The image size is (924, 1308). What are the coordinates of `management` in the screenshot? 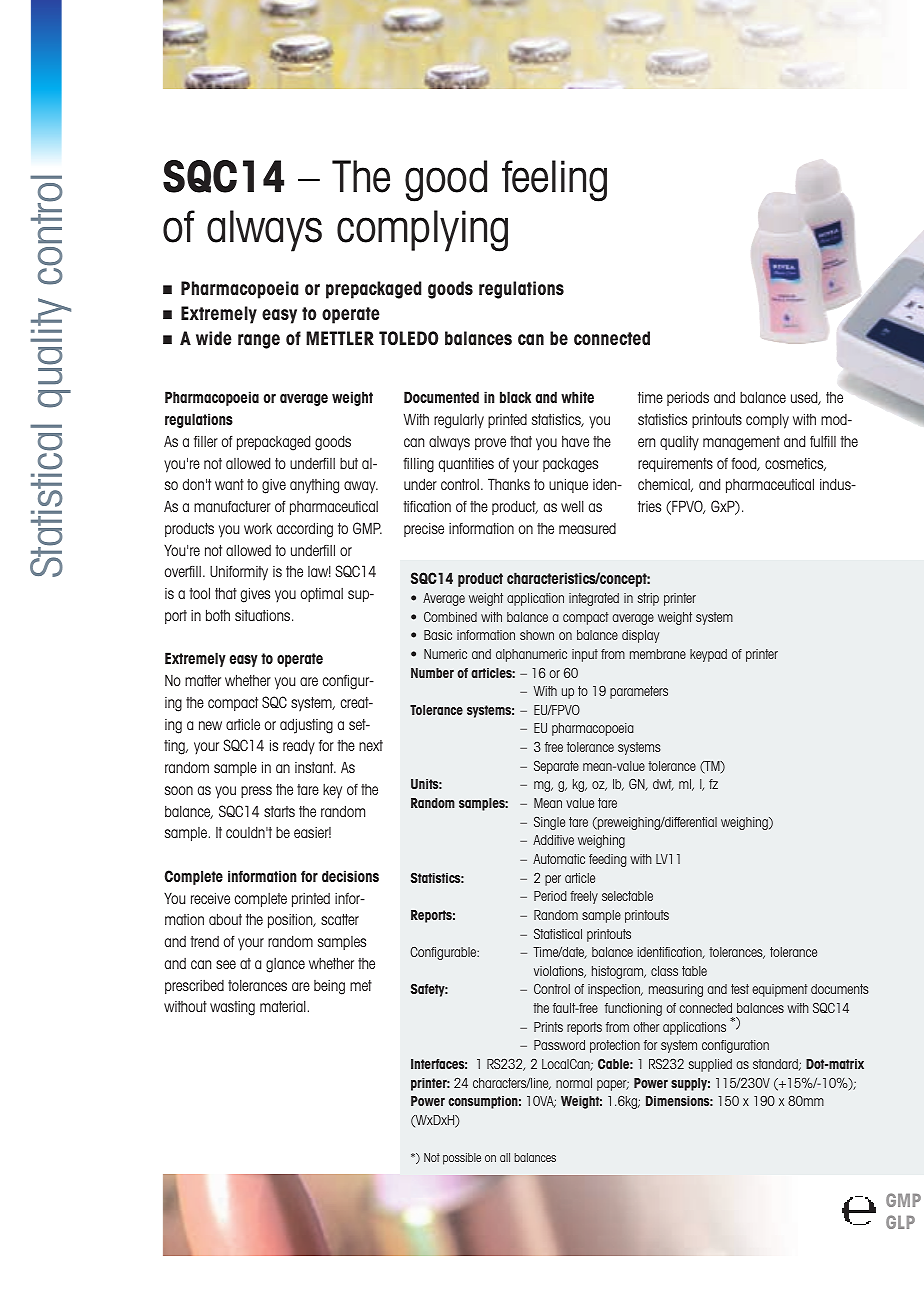 It's located at (741, 443).
